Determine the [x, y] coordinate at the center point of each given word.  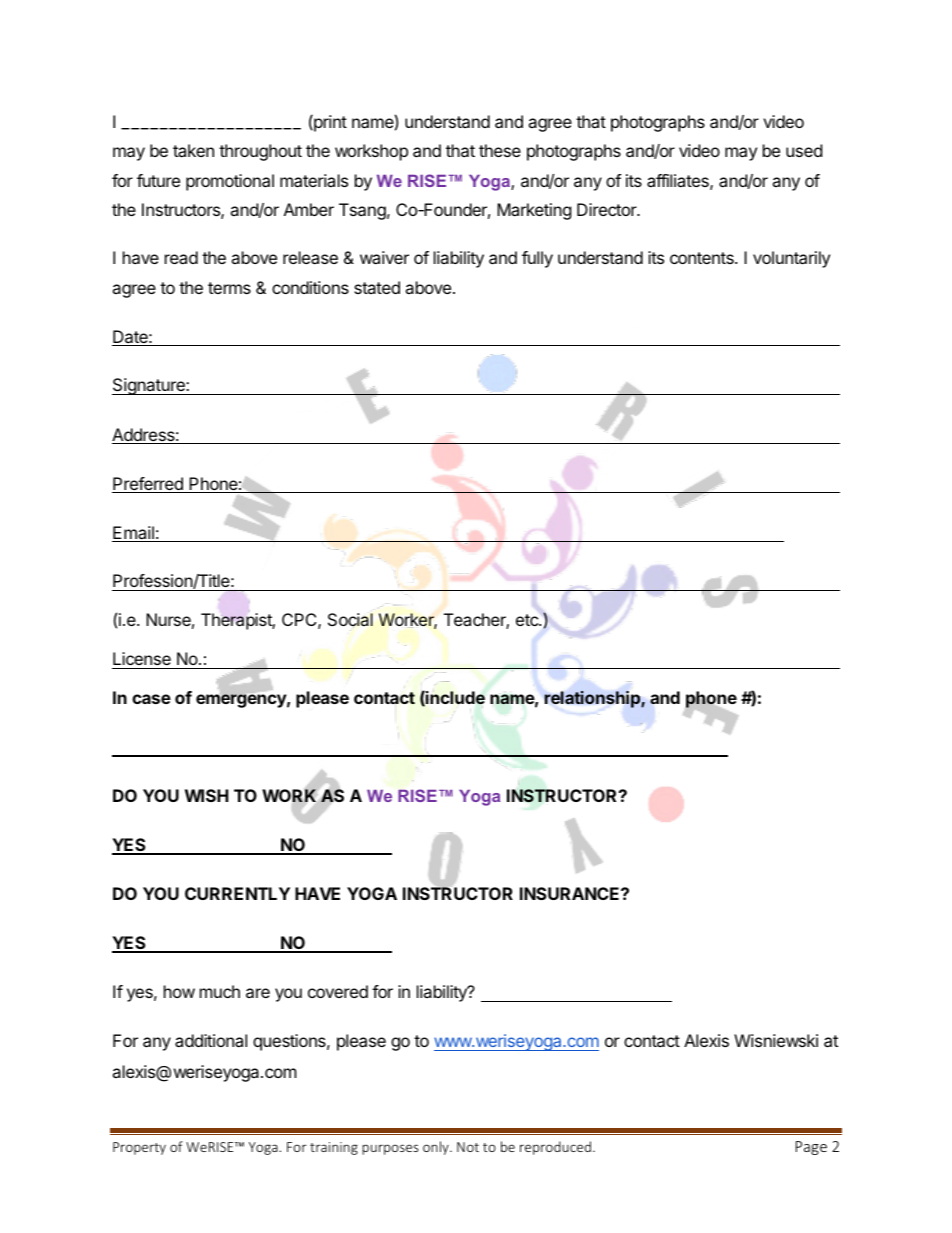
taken [193, 150]
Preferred [148, 485]
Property [139, 1148]
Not [468, 1147]
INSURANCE [571, 893]
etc [528, 620]
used [804, 150]
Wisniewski [776, 1040]
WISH [207, 795]
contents [703, 258]
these [500, 150]
